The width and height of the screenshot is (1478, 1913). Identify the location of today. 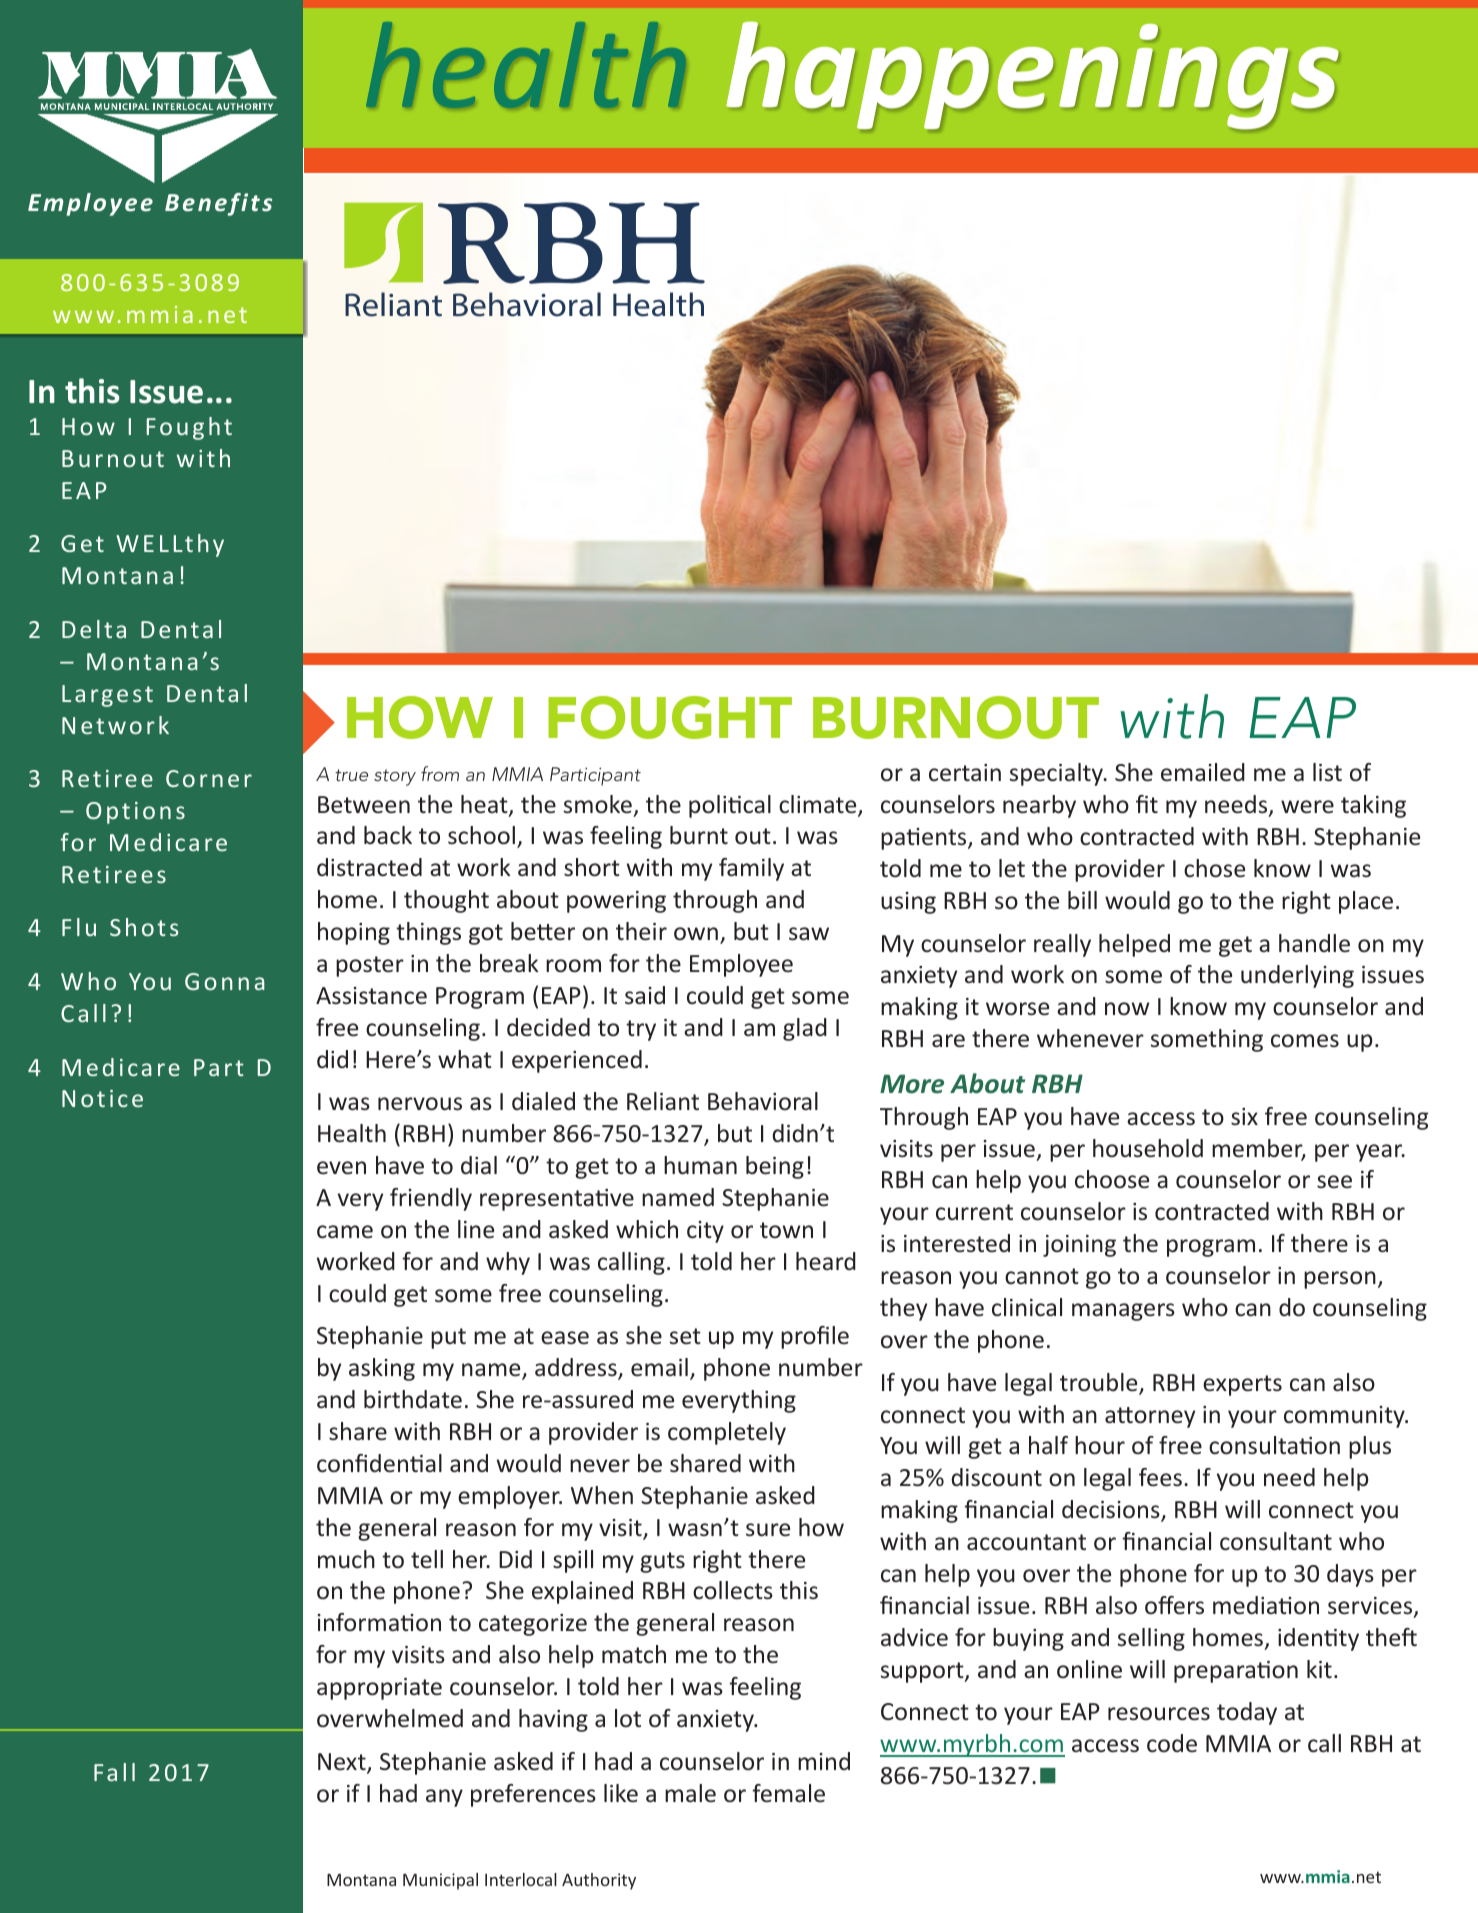
(1247, 1713).
